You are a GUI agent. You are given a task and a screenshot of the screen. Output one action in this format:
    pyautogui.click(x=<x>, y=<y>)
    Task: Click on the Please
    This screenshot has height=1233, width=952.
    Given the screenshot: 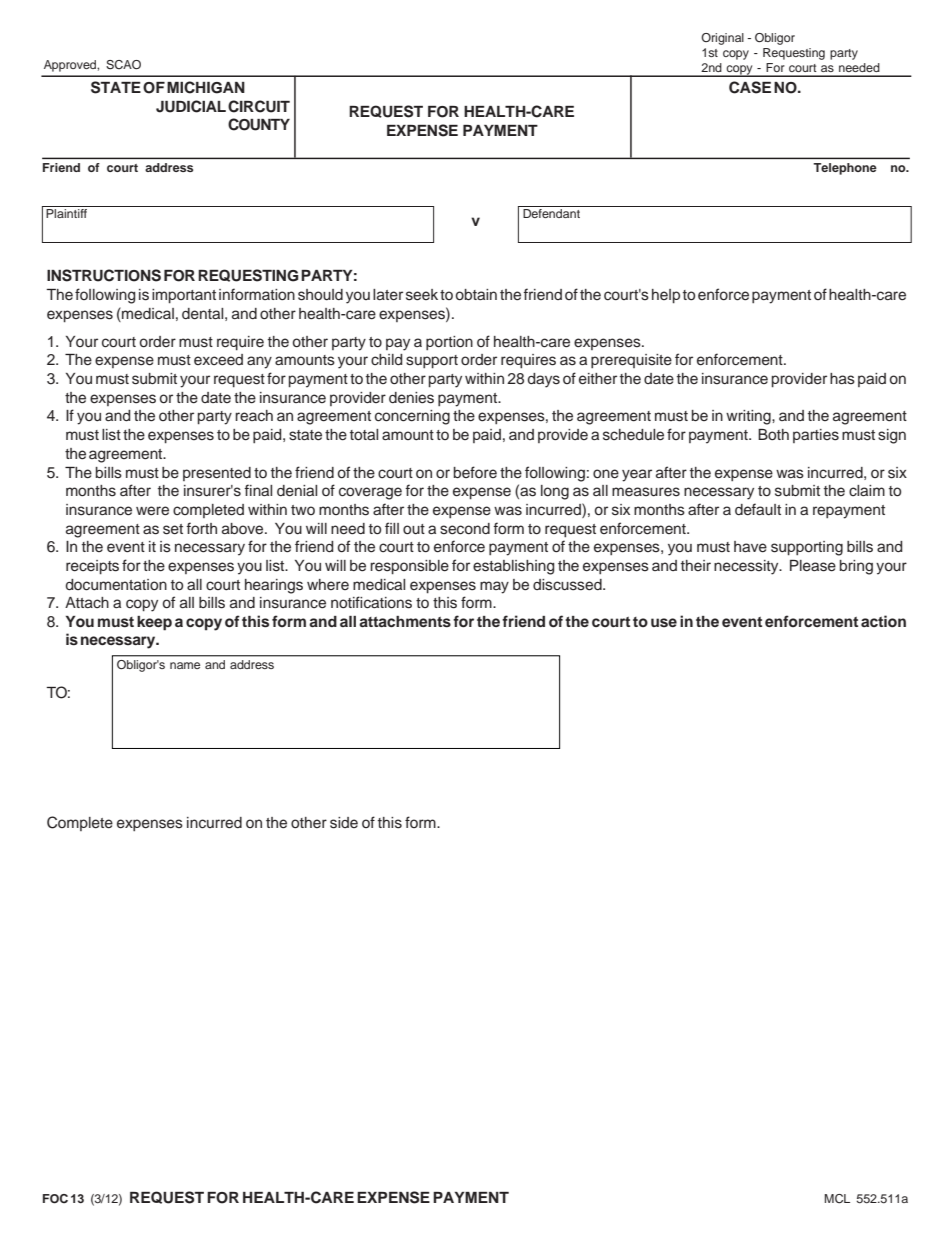 What is the action you would take?
    pyautogui.click(x=813, y=566)
